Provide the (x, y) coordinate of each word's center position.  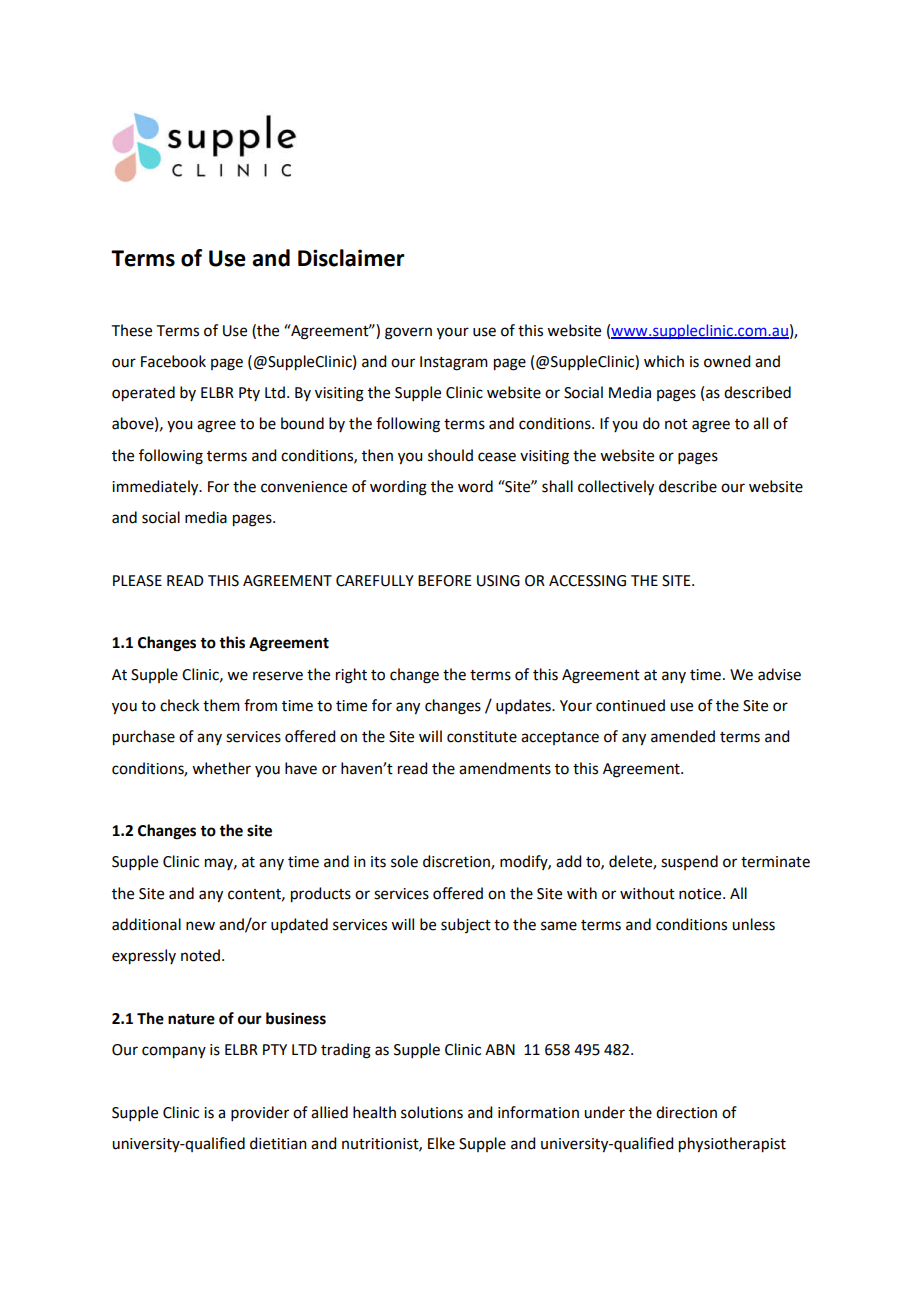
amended (683, 736)
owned (727, 361)
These (132, 330)
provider (260, 1113)
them (221, 705)
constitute (482, 737)
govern (408, 333)
